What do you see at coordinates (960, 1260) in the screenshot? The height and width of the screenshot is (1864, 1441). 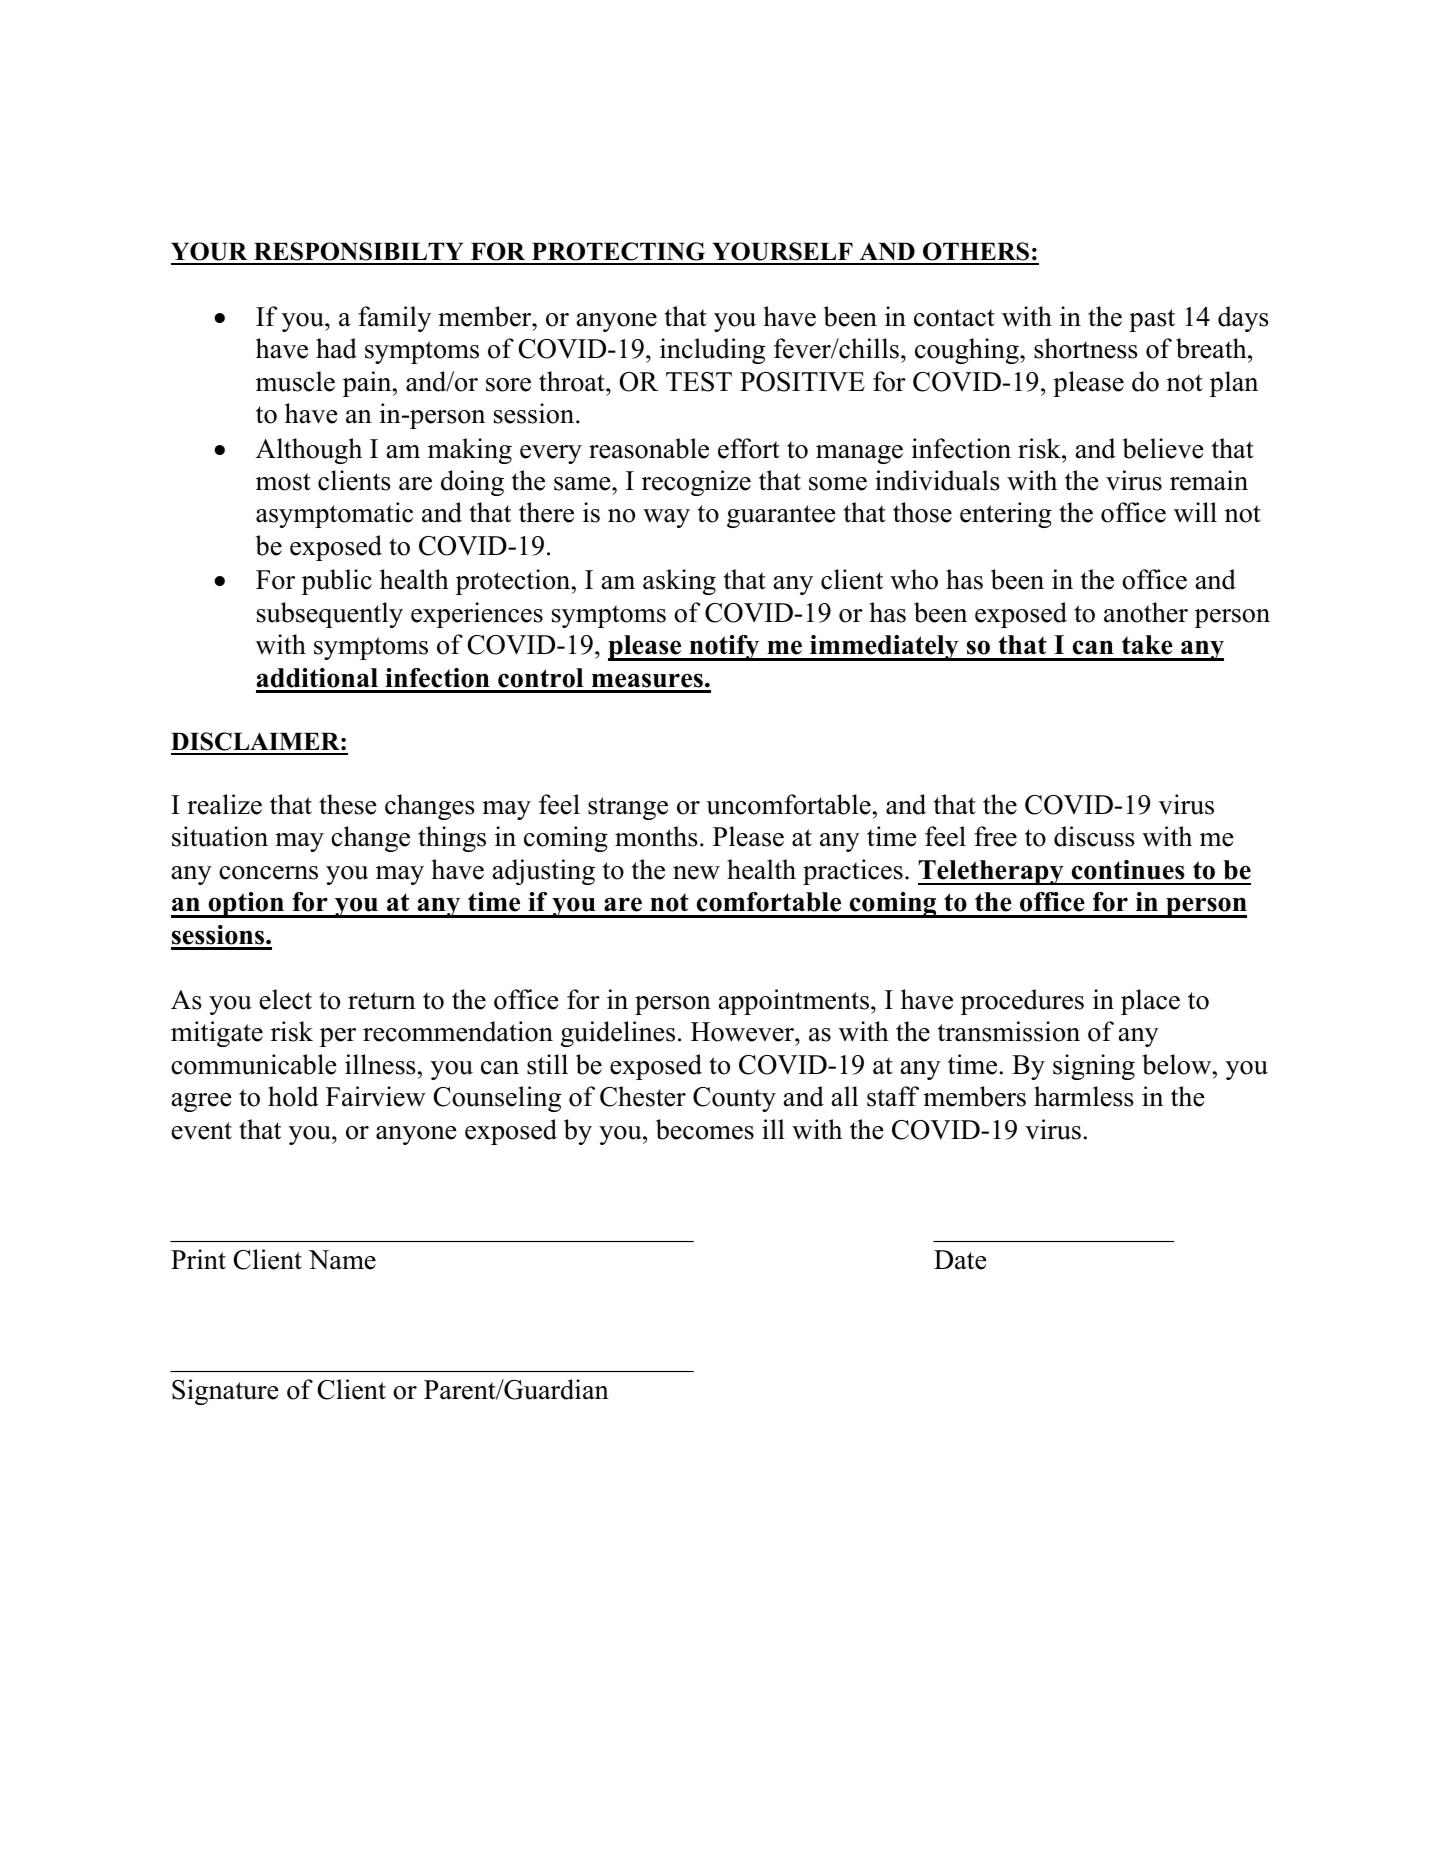 I see `Date` at bounding box center [960, 1260].
